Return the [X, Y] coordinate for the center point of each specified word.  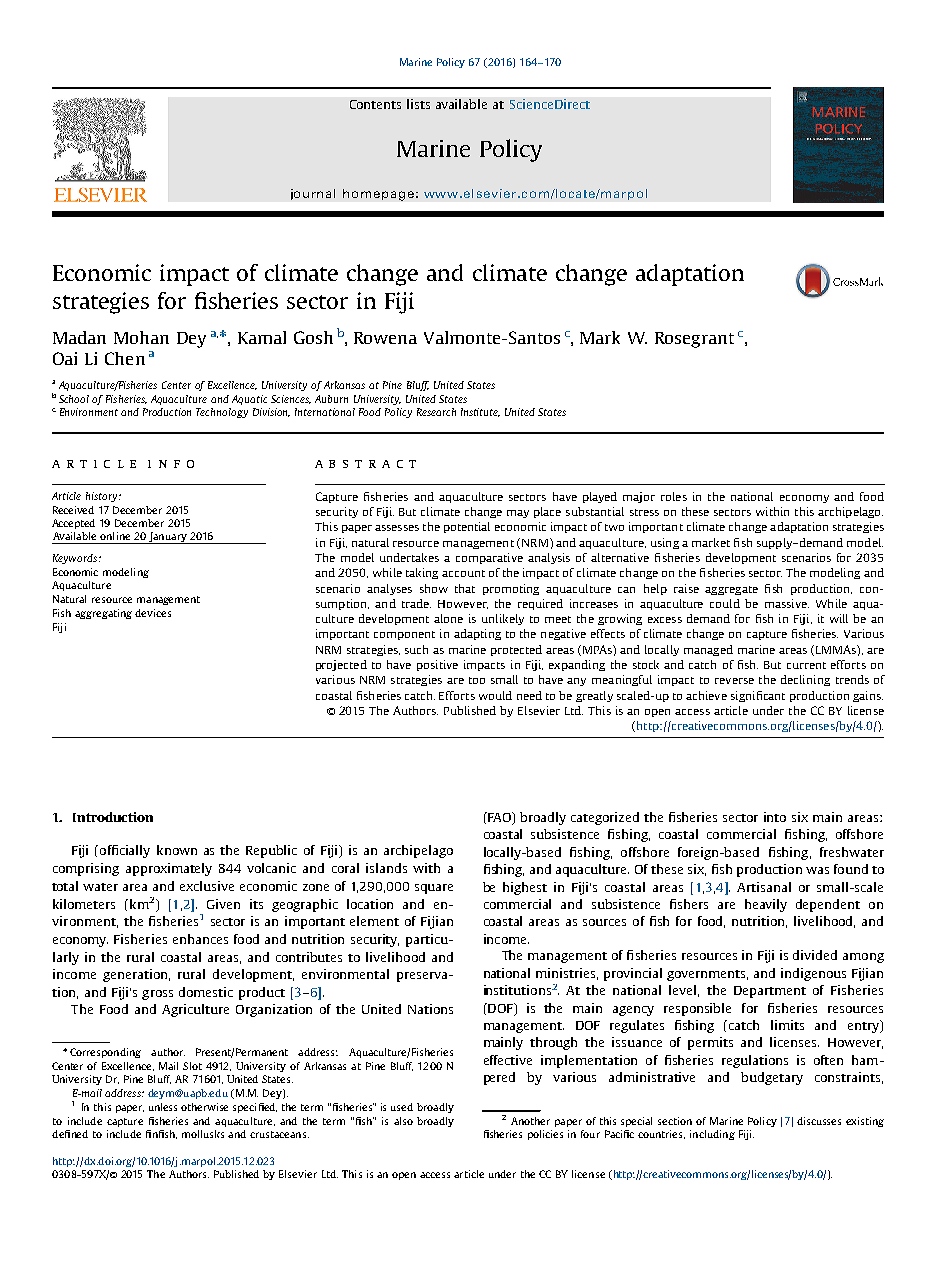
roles [674, 496]
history [103, 497]
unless [163, 1107]
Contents [375, 104]
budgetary [772, 1078]
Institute [480, 412]
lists [418, 104]
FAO [499, 818]
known [177, 850]
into [775, 817]
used [402, 1107]
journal [313, 194]
